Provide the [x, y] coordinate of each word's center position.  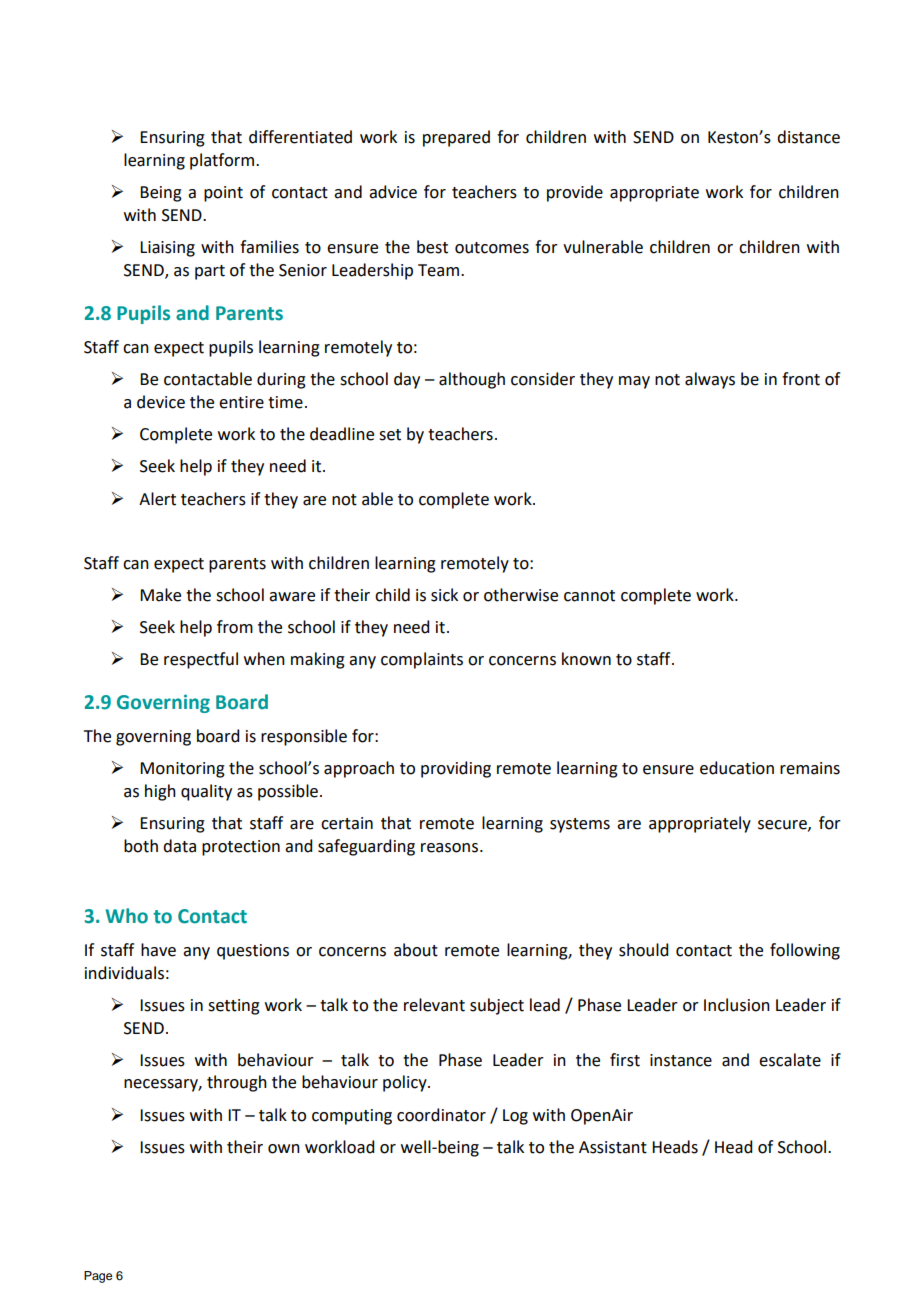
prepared [456, 138]
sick [444, 595]
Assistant [613, 1147]
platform [223, 161]
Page [98, 1277]
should [643, 950]
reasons [449, 848]
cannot [589, 596]
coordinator [441, 1115]
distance [808, 137]
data [179, 846]
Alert [157, 499]
